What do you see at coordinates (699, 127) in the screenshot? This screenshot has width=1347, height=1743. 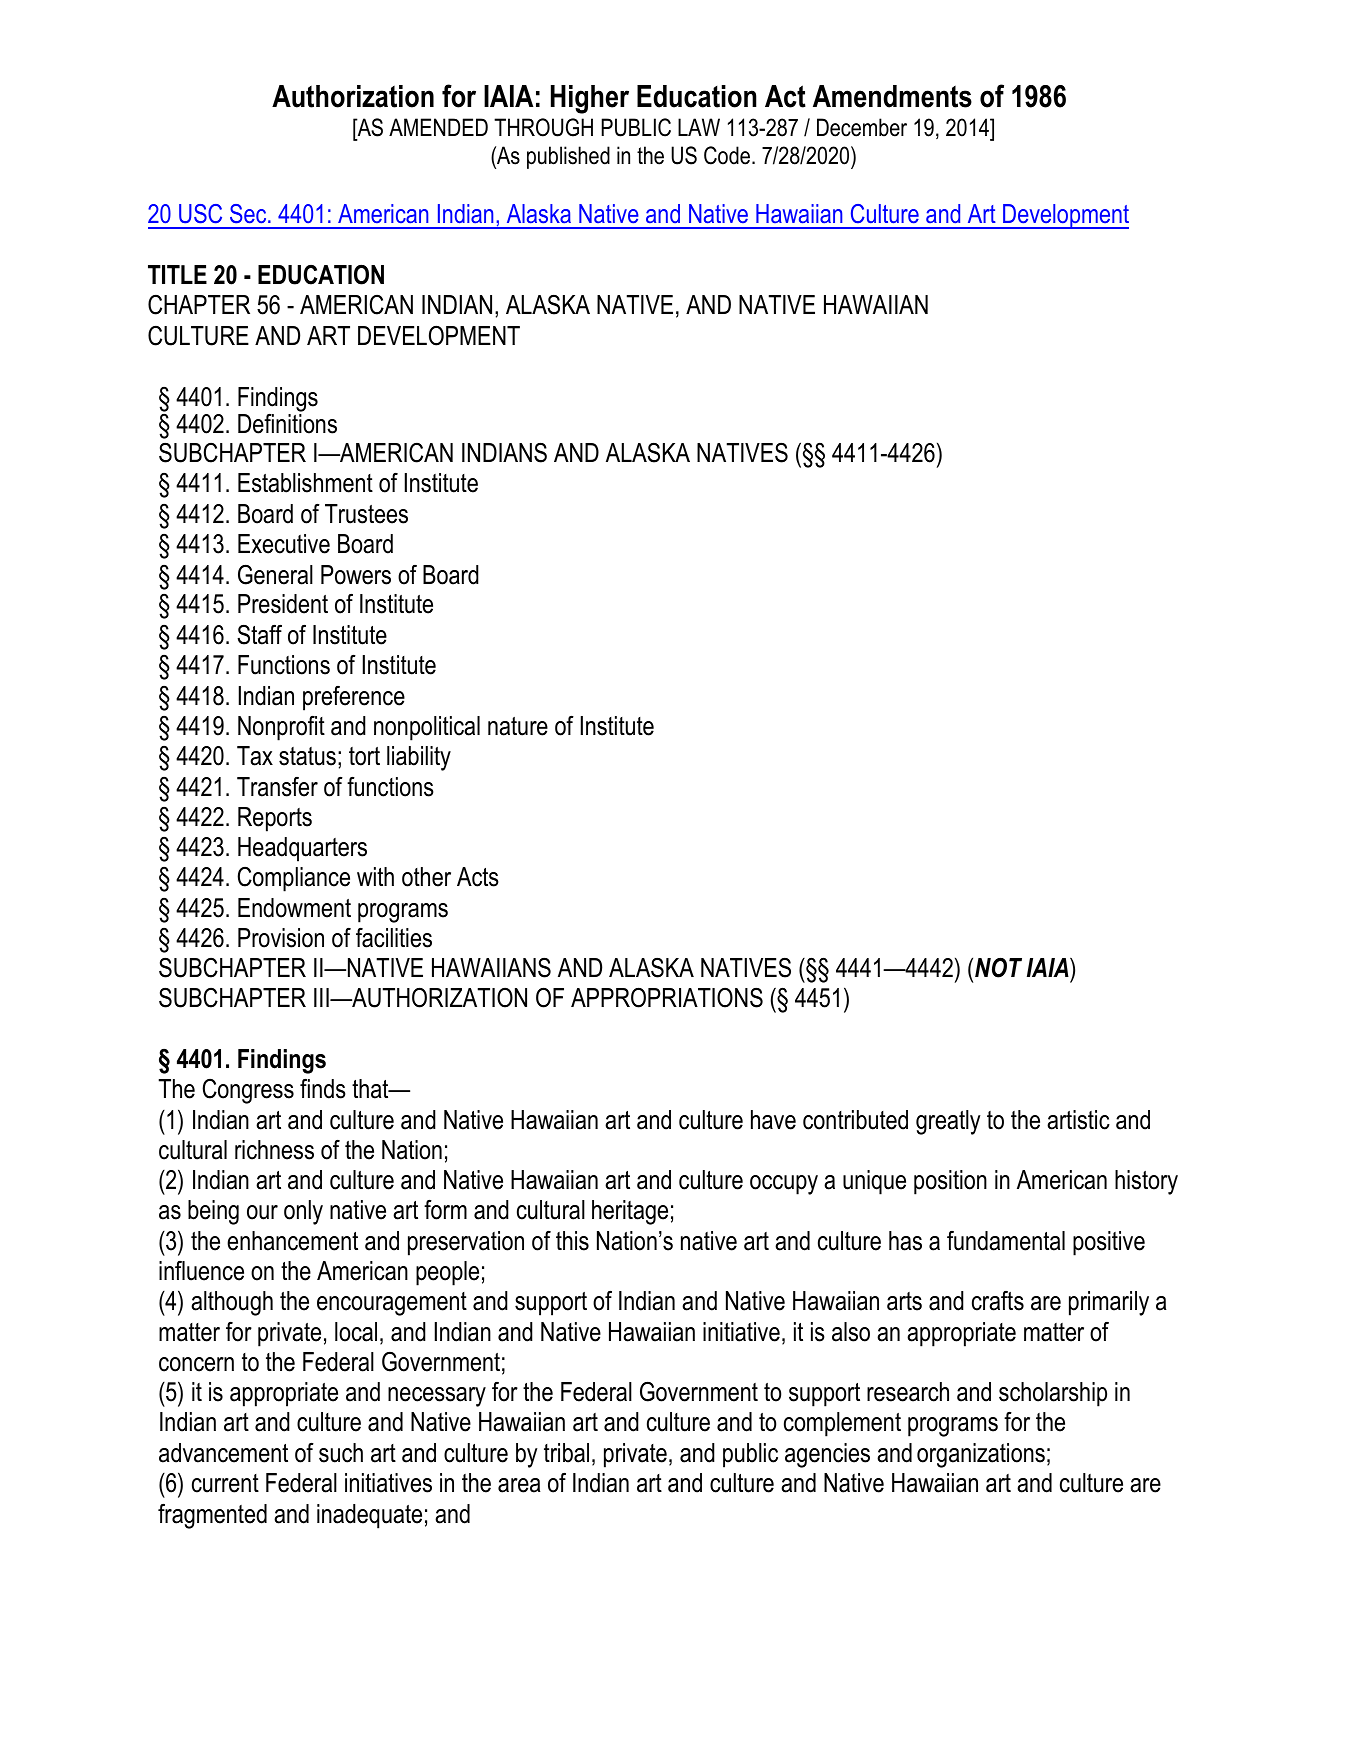 I see `LAW` at bounding box center [699, 127].
